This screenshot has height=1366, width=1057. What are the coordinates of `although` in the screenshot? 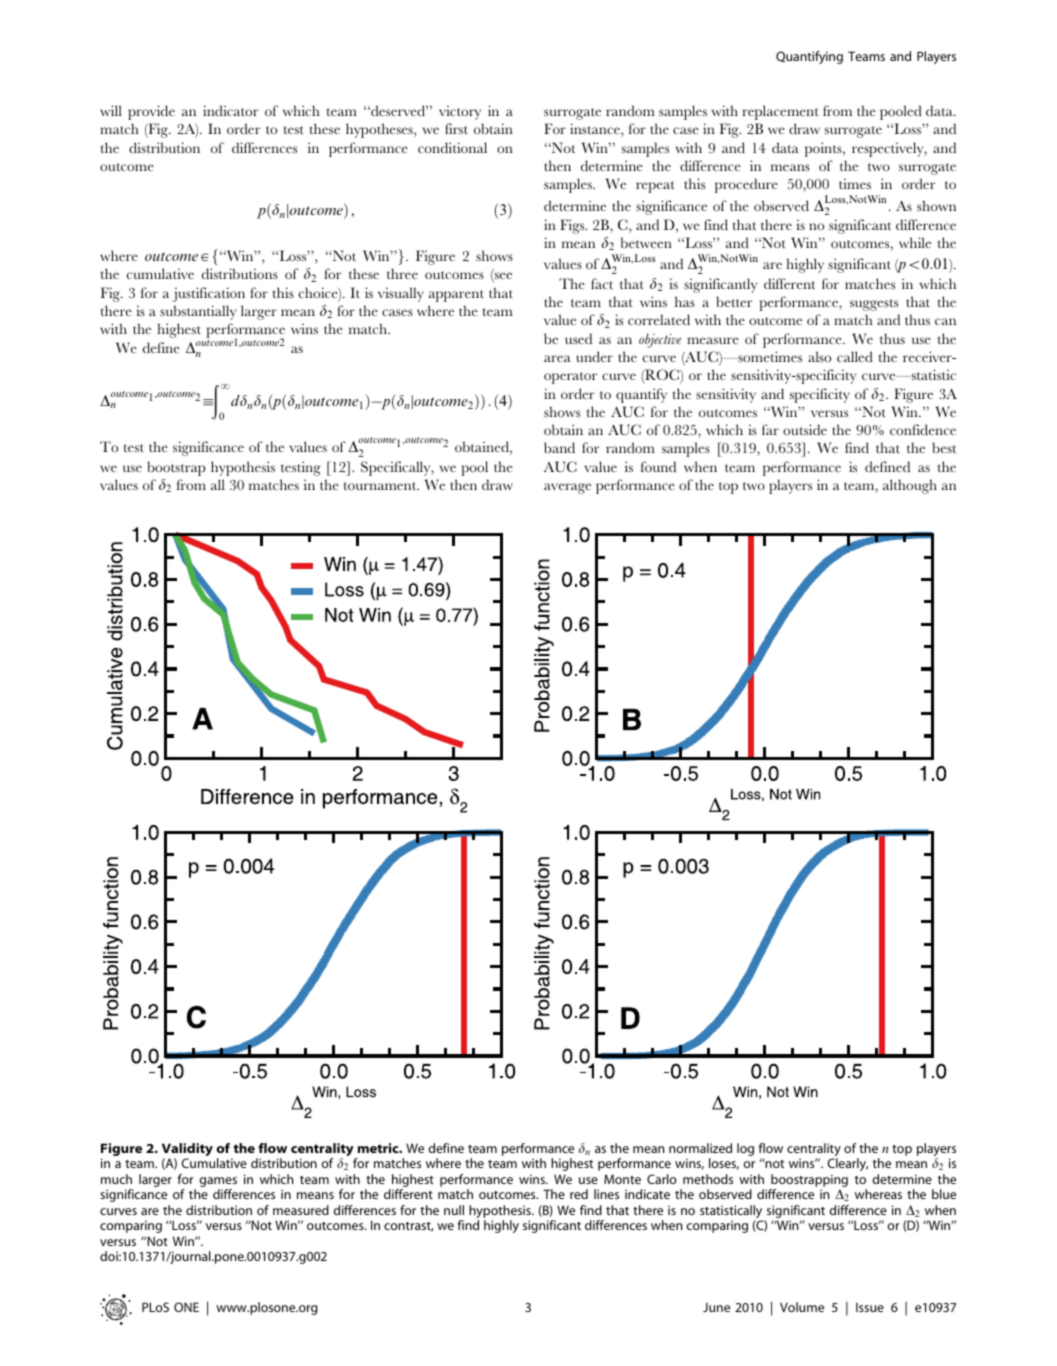 It's located at (910, 486).
